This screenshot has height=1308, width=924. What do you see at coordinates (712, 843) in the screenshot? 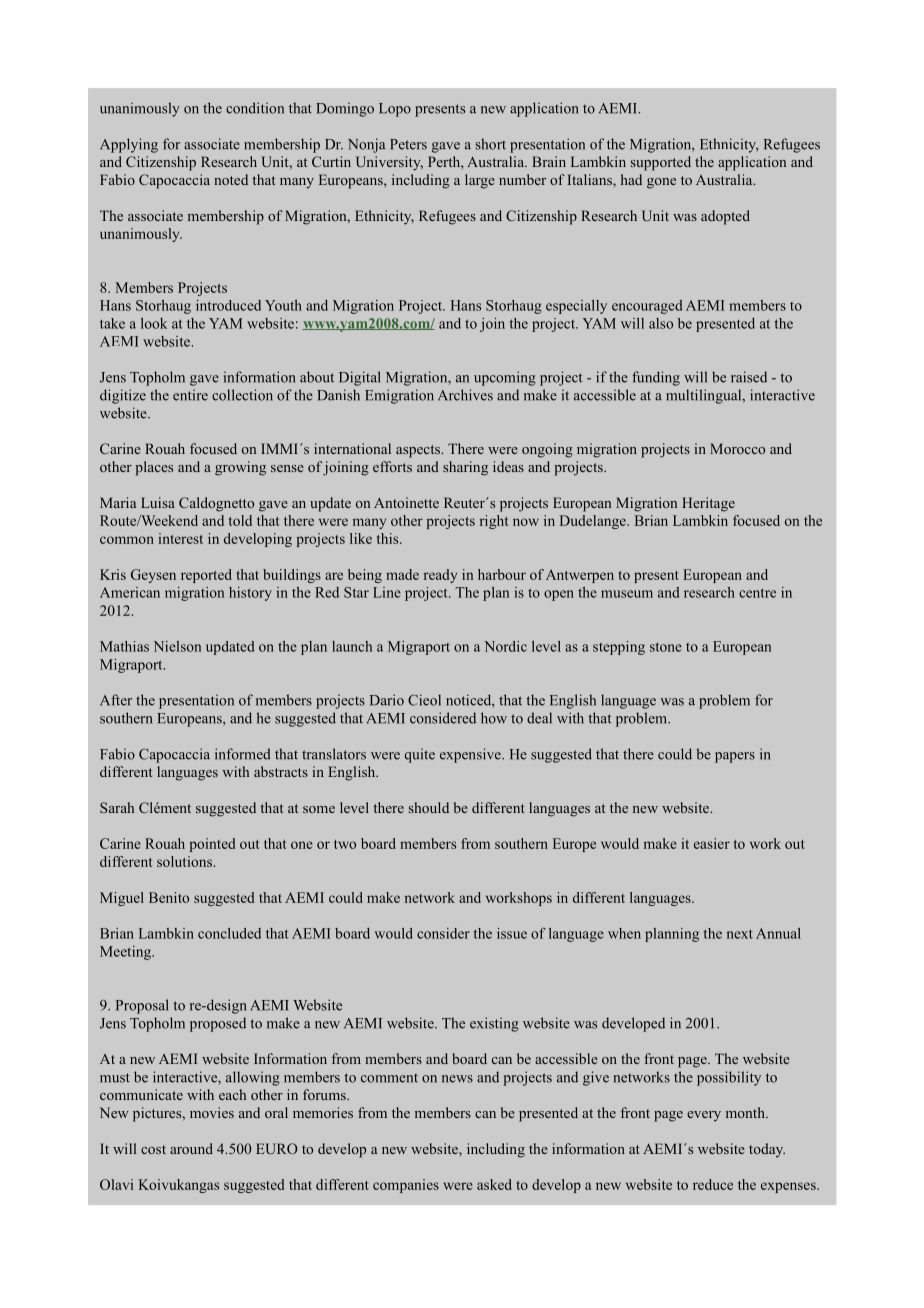
I see `easier` at bounding box center [712, 843].
